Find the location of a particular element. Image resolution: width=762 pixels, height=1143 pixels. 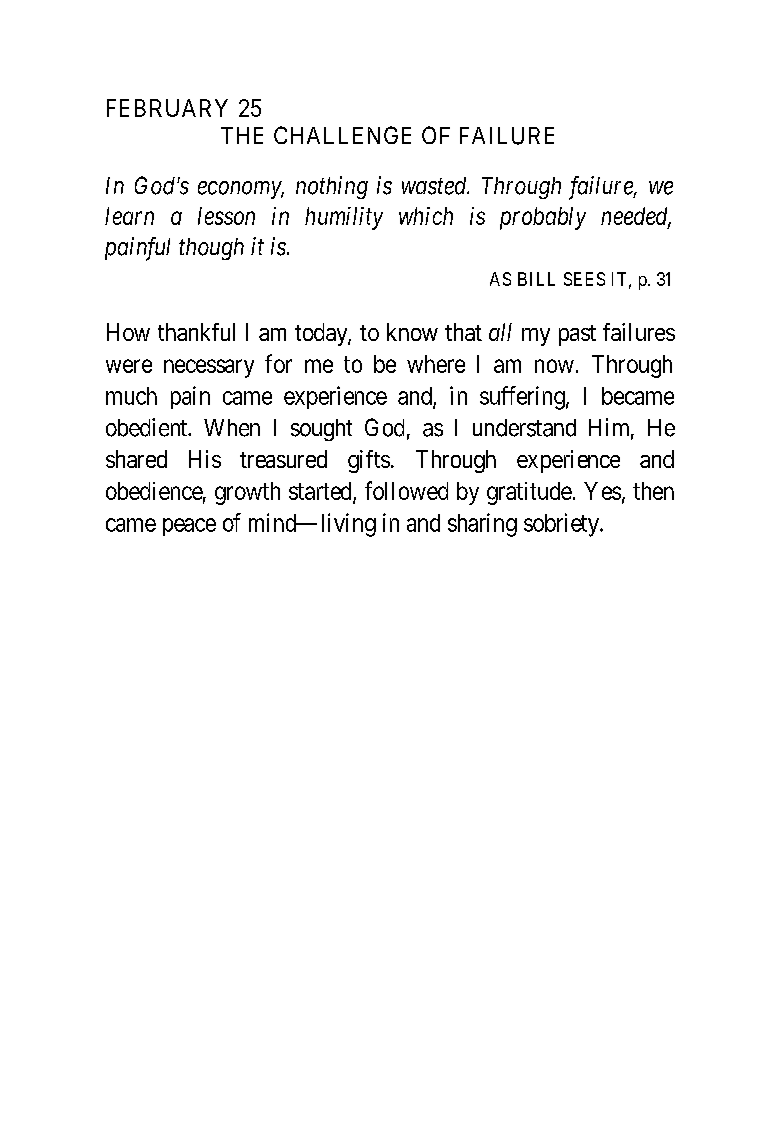

past is located at coordinates (577, 335).
